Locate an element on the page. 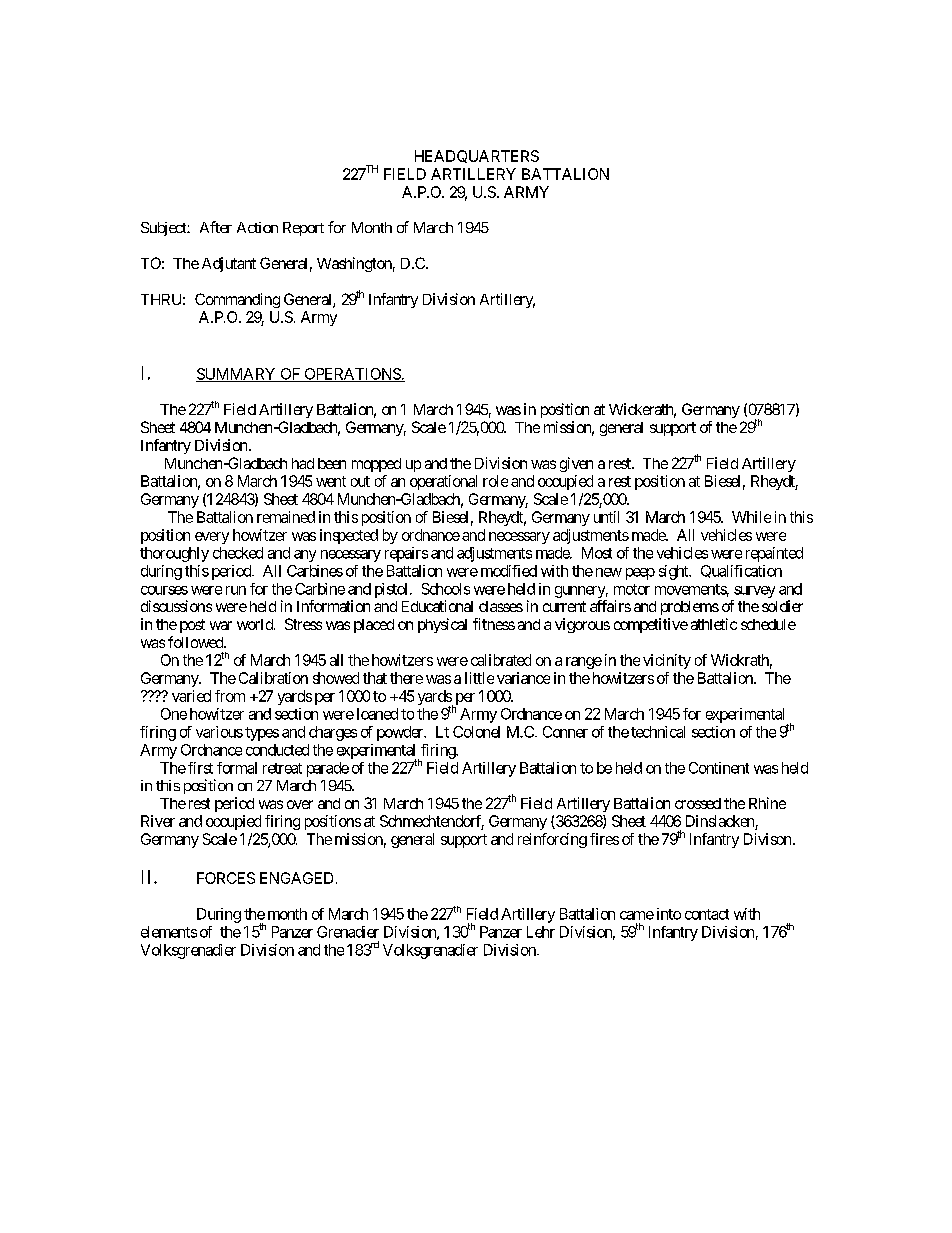 This document has height=1233, width=952. given is located at coordinates (576, 464).
